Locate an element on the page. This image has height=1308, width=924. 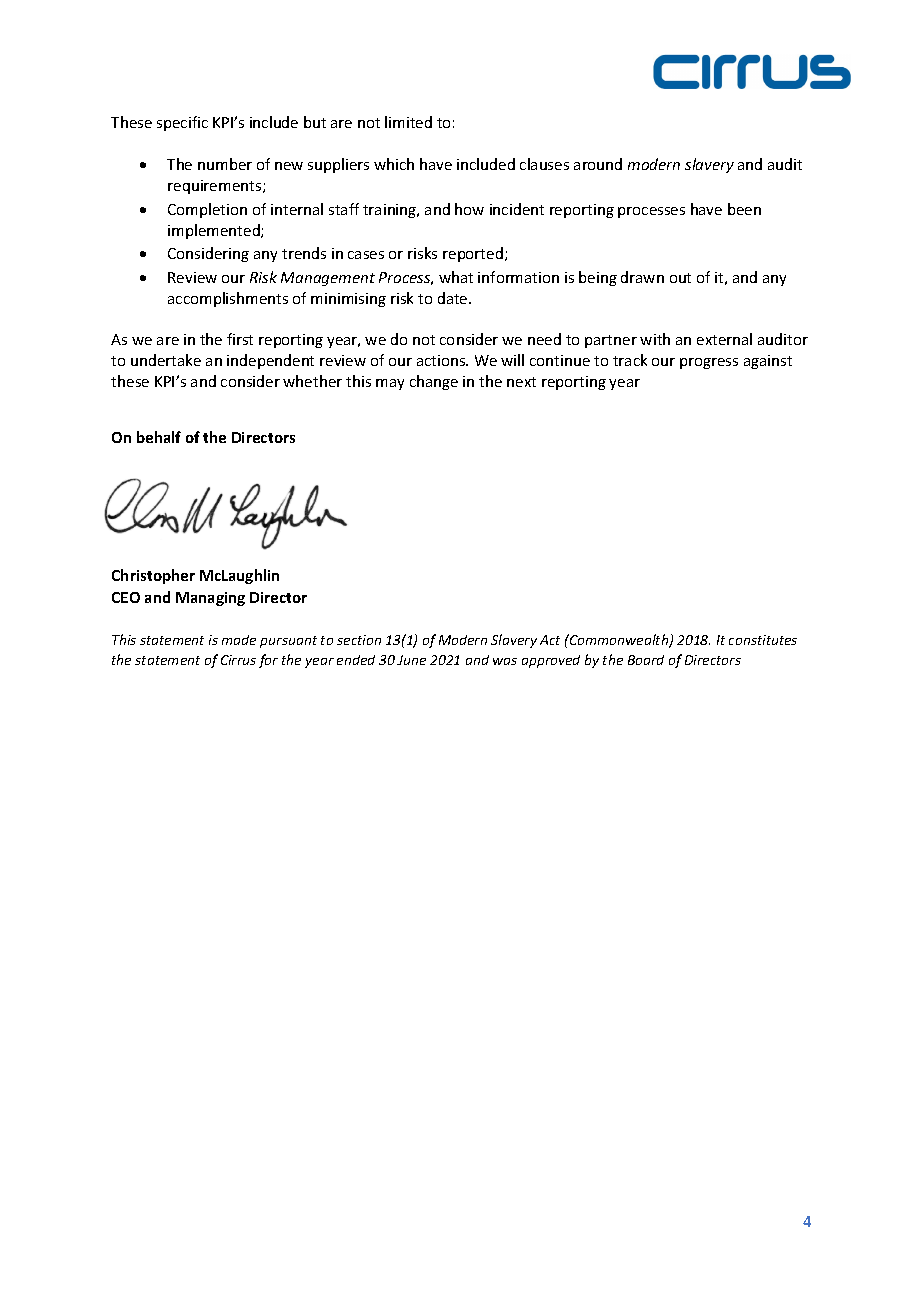
specific is located at coordinates (182, 123).
